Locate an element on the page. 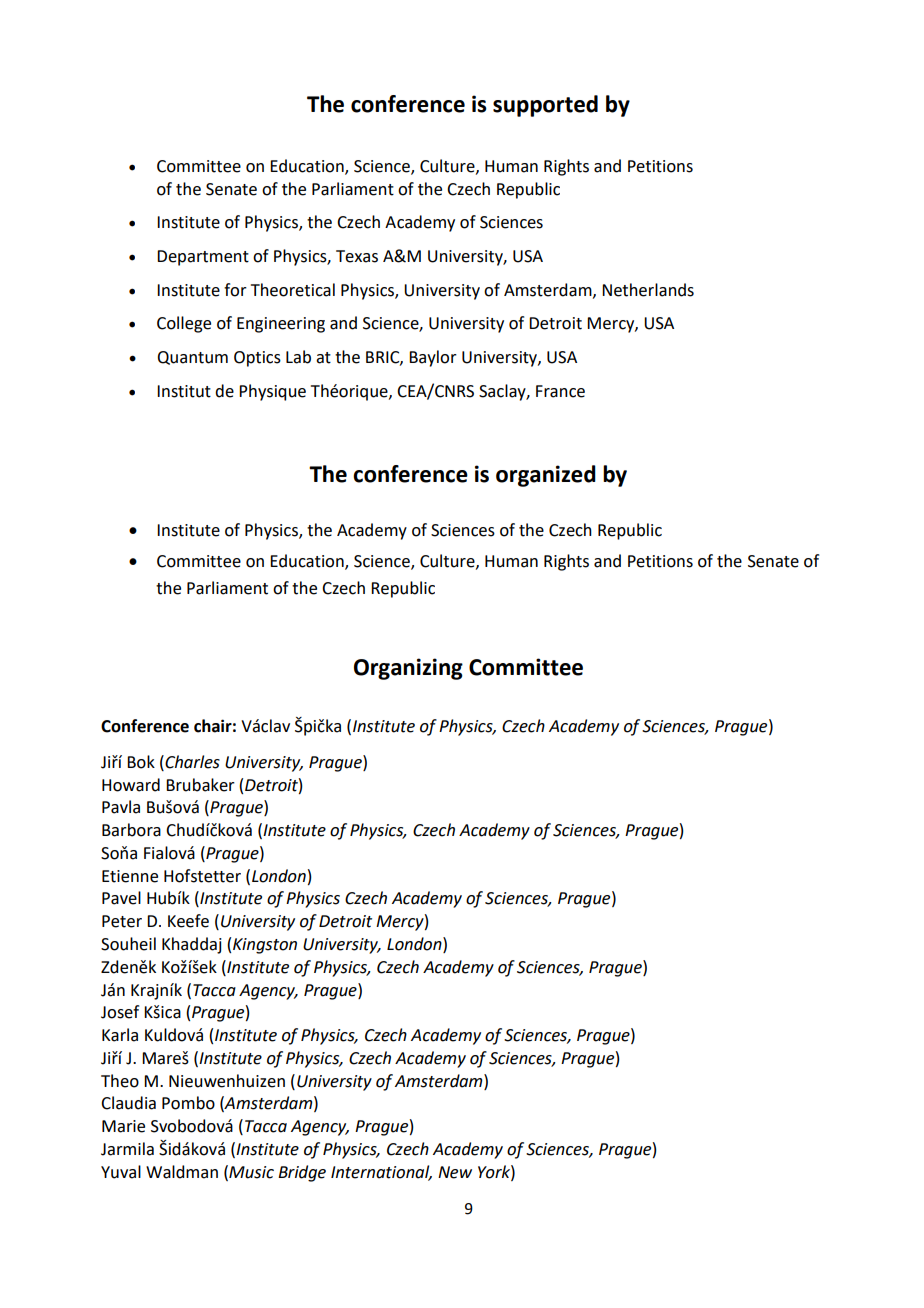 The image size is (924, 1308). Quantum is located at coordinates (192, 358).
